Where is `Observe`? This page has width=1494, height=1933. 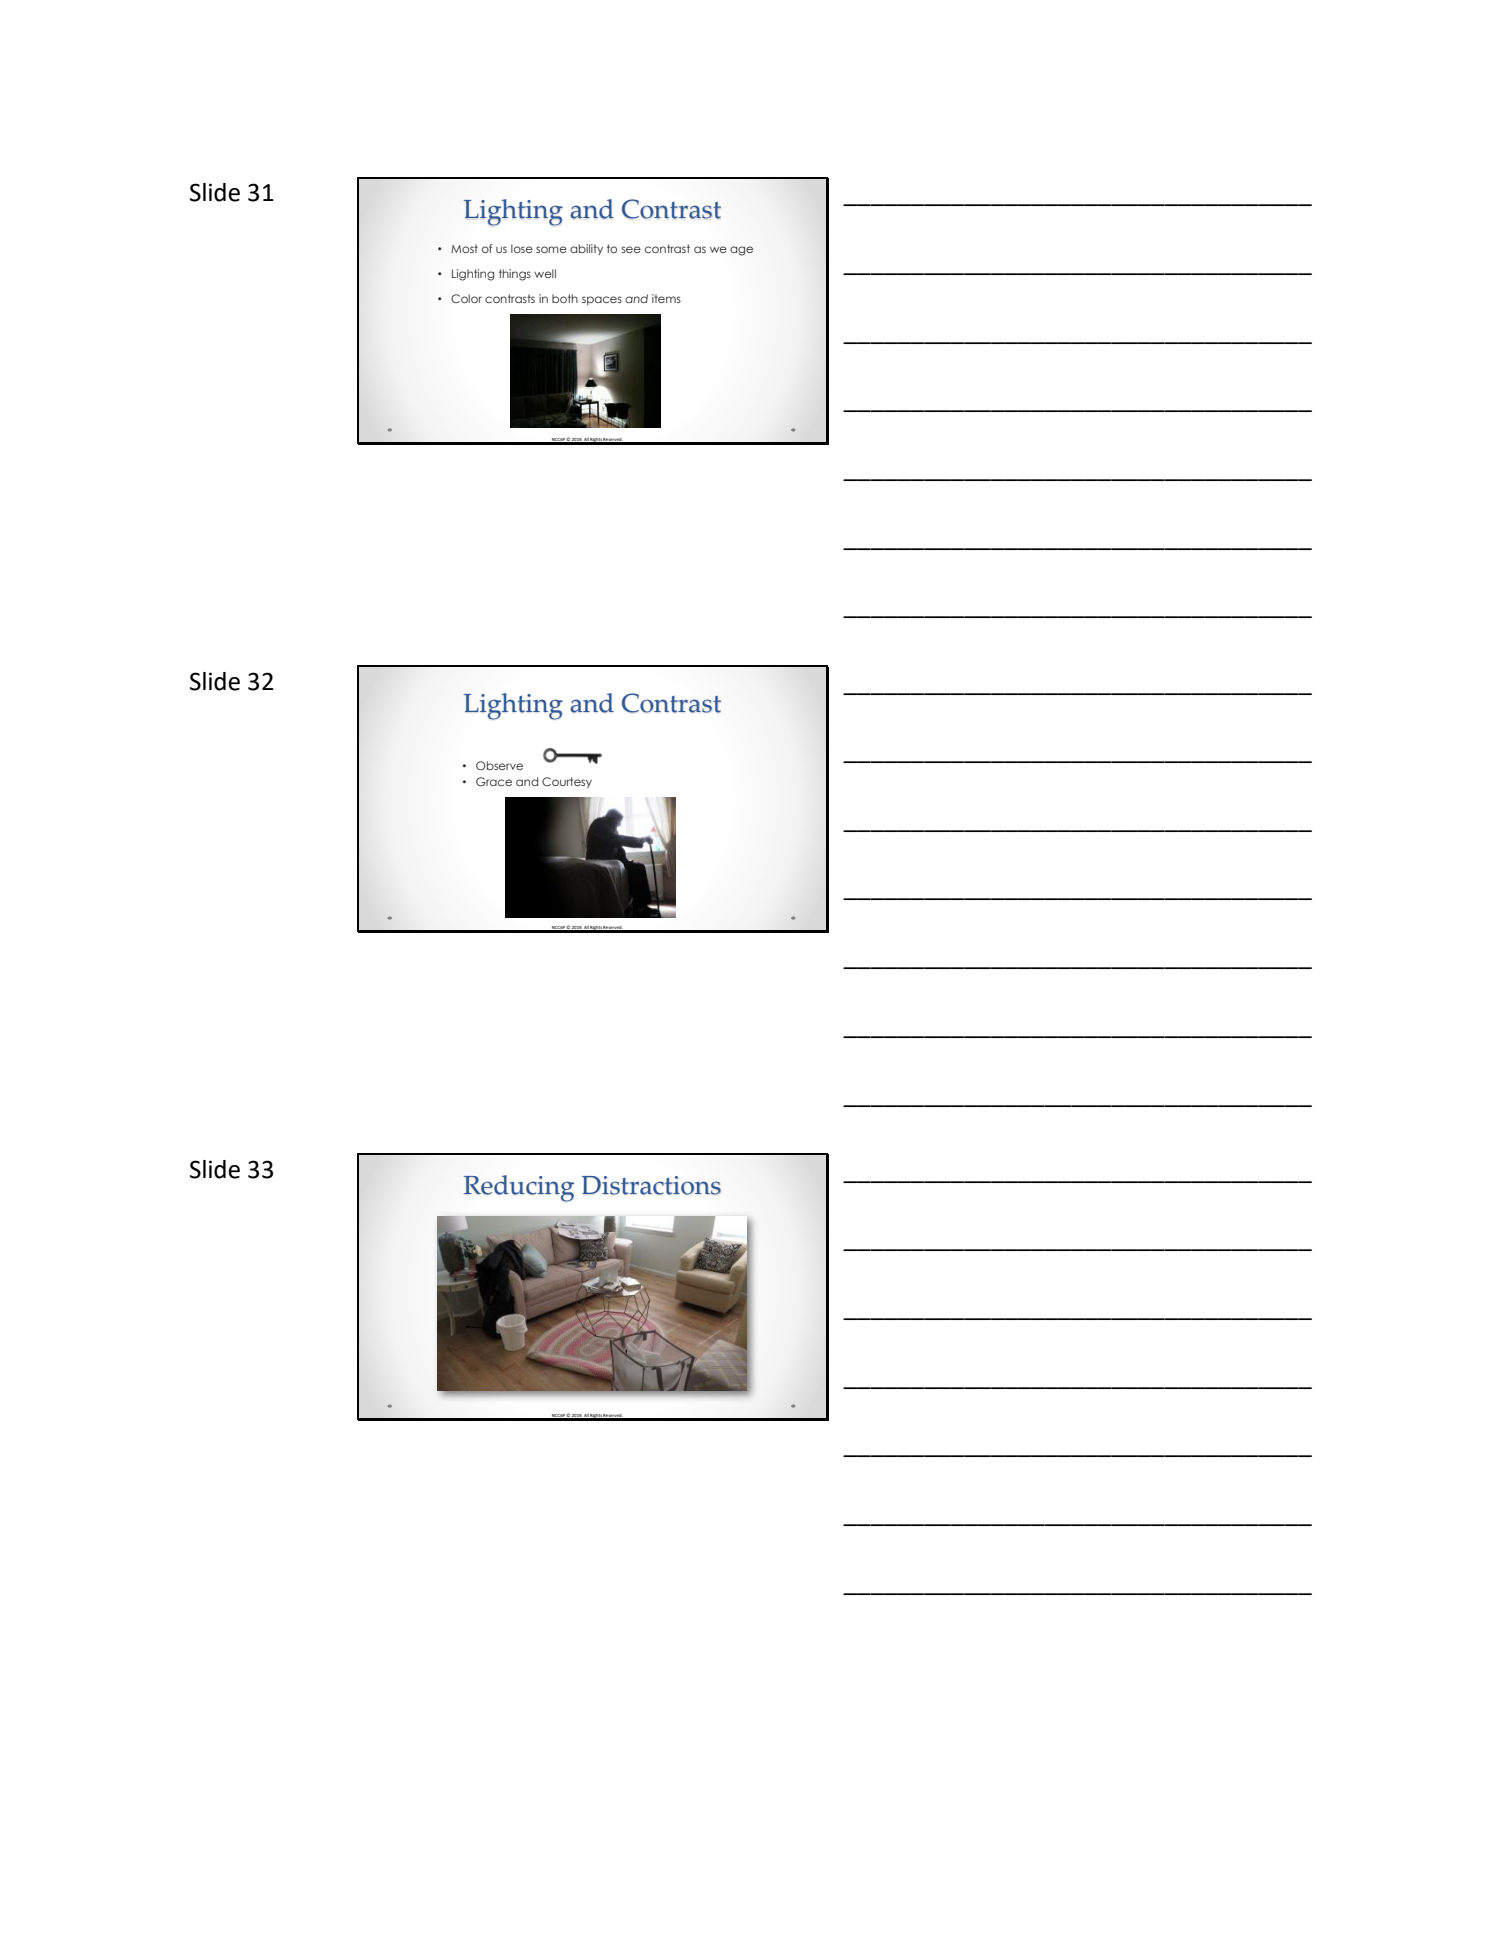 Observe is located at coordinates (499, 765).
